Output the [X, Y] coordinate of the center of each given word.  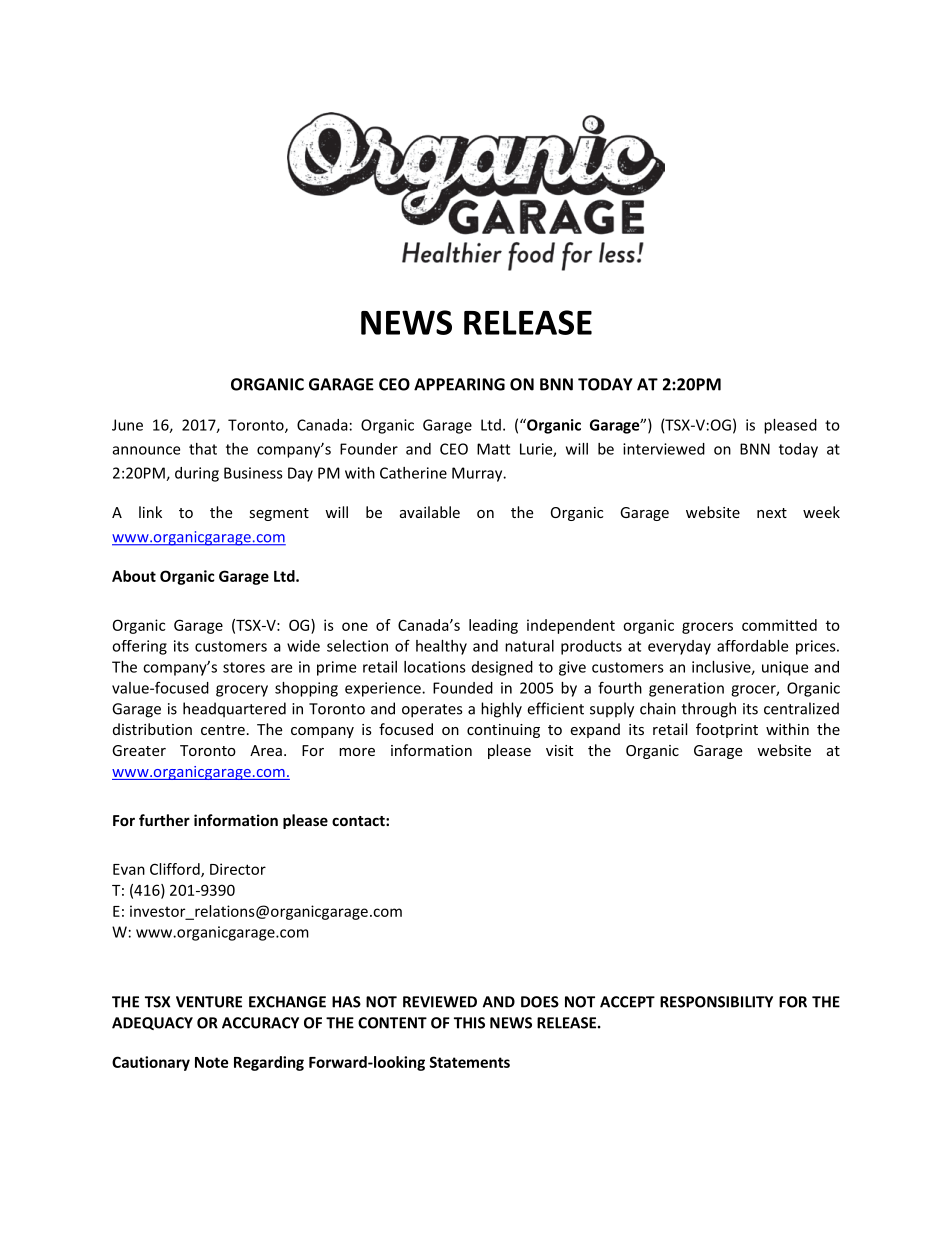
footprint [727, 730]
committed [779, 625]
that [203, 449]
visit [559, 750]
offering [139, 647]
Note [211, 1062]
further [164, 820]
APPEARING [459, 384]
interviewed [664, 449]
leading [493, 626]
